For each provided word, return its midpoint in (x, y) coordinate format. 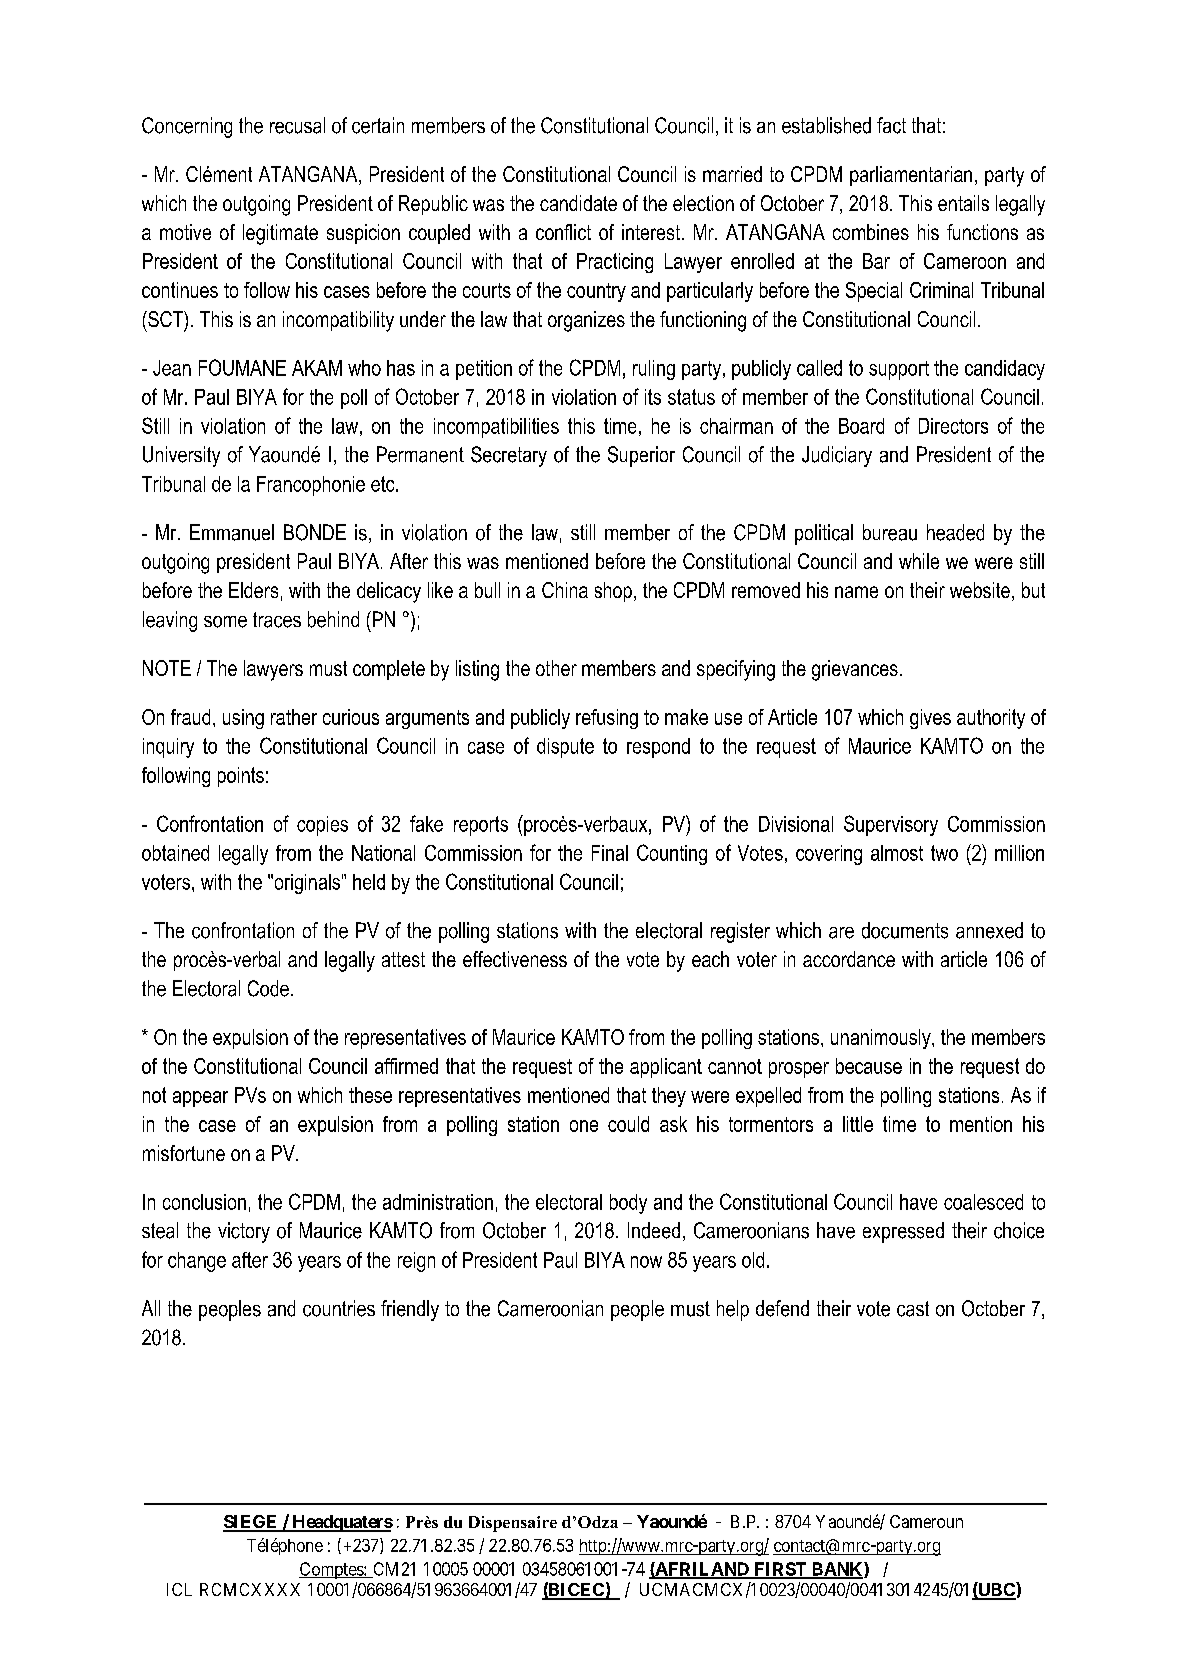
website (980, 590)
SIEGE (251, 1523)
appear (200, 1099)
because (869, 1066)
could (628, 1124)
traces (277, 620)
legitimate (280, 234)
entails (963, 203)
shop (613, 592)
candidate (578, 203)
